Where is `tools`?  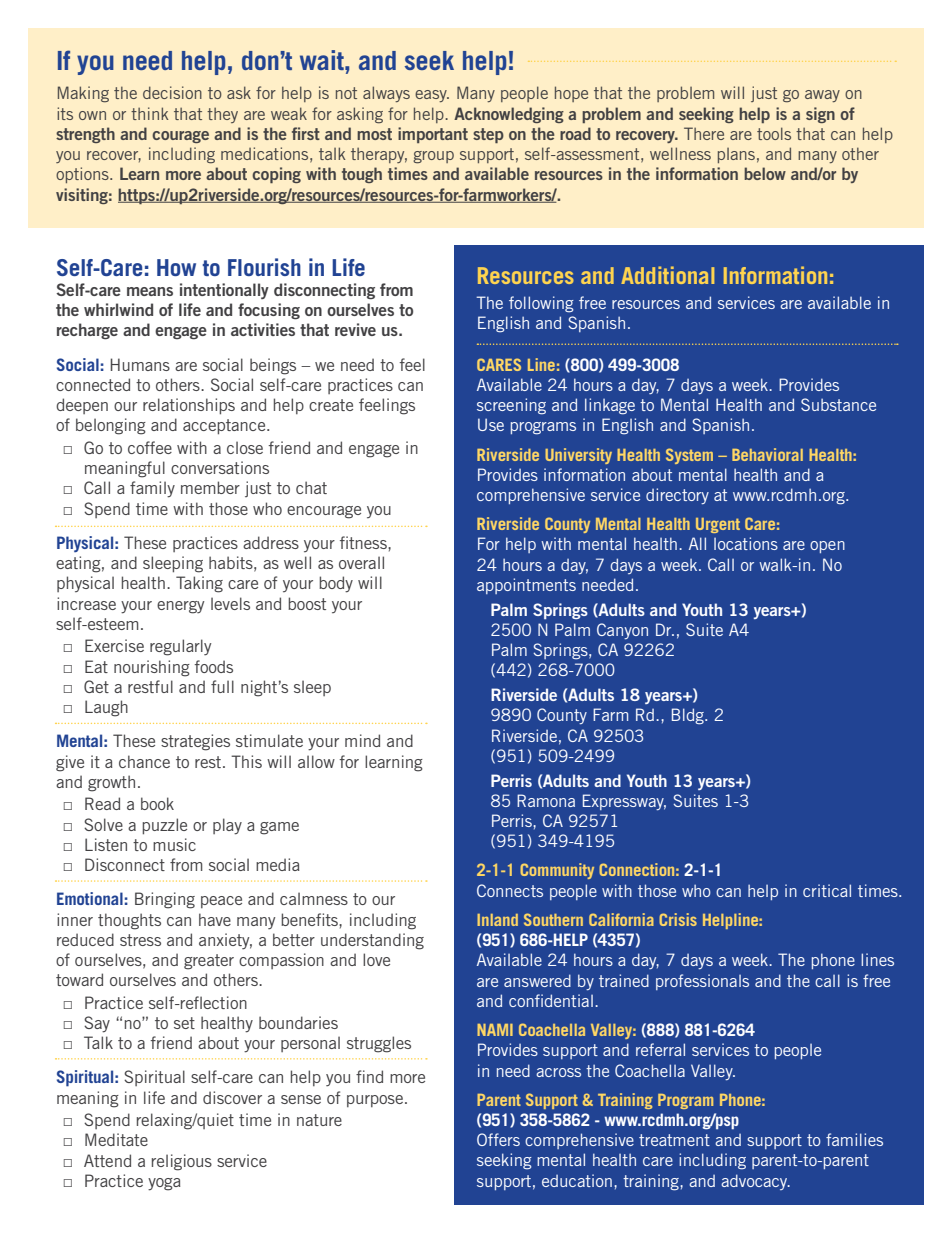 tools is located at coordinates (774, 133).
